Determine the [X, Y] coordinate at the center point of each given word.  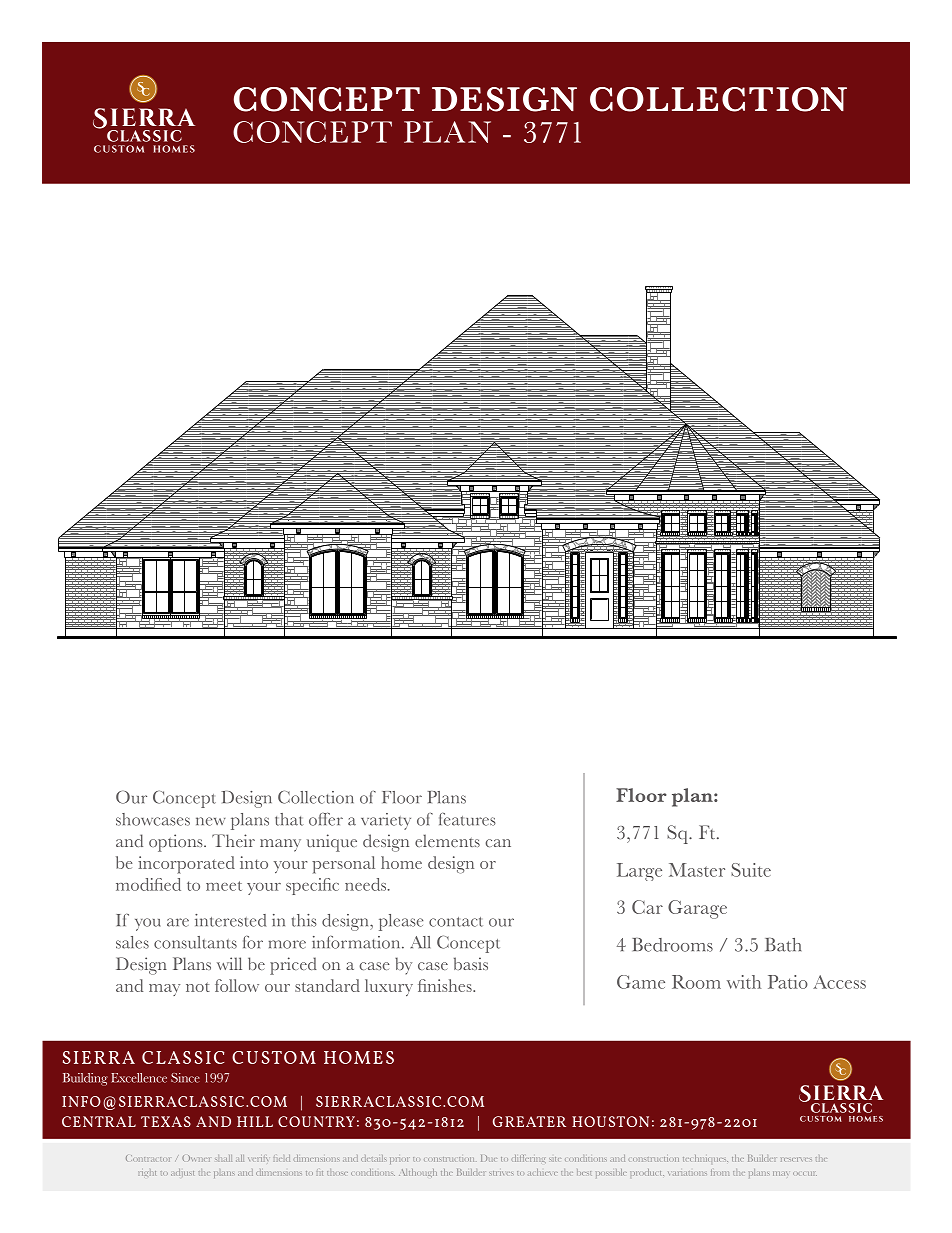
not [198, 987]
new [211, 821]
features [467, 819]
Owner [196, 1158]
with [744, 982]
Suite [751, 870]
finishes [446, 985]
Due [488, 1158]
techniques [705, 1158]
